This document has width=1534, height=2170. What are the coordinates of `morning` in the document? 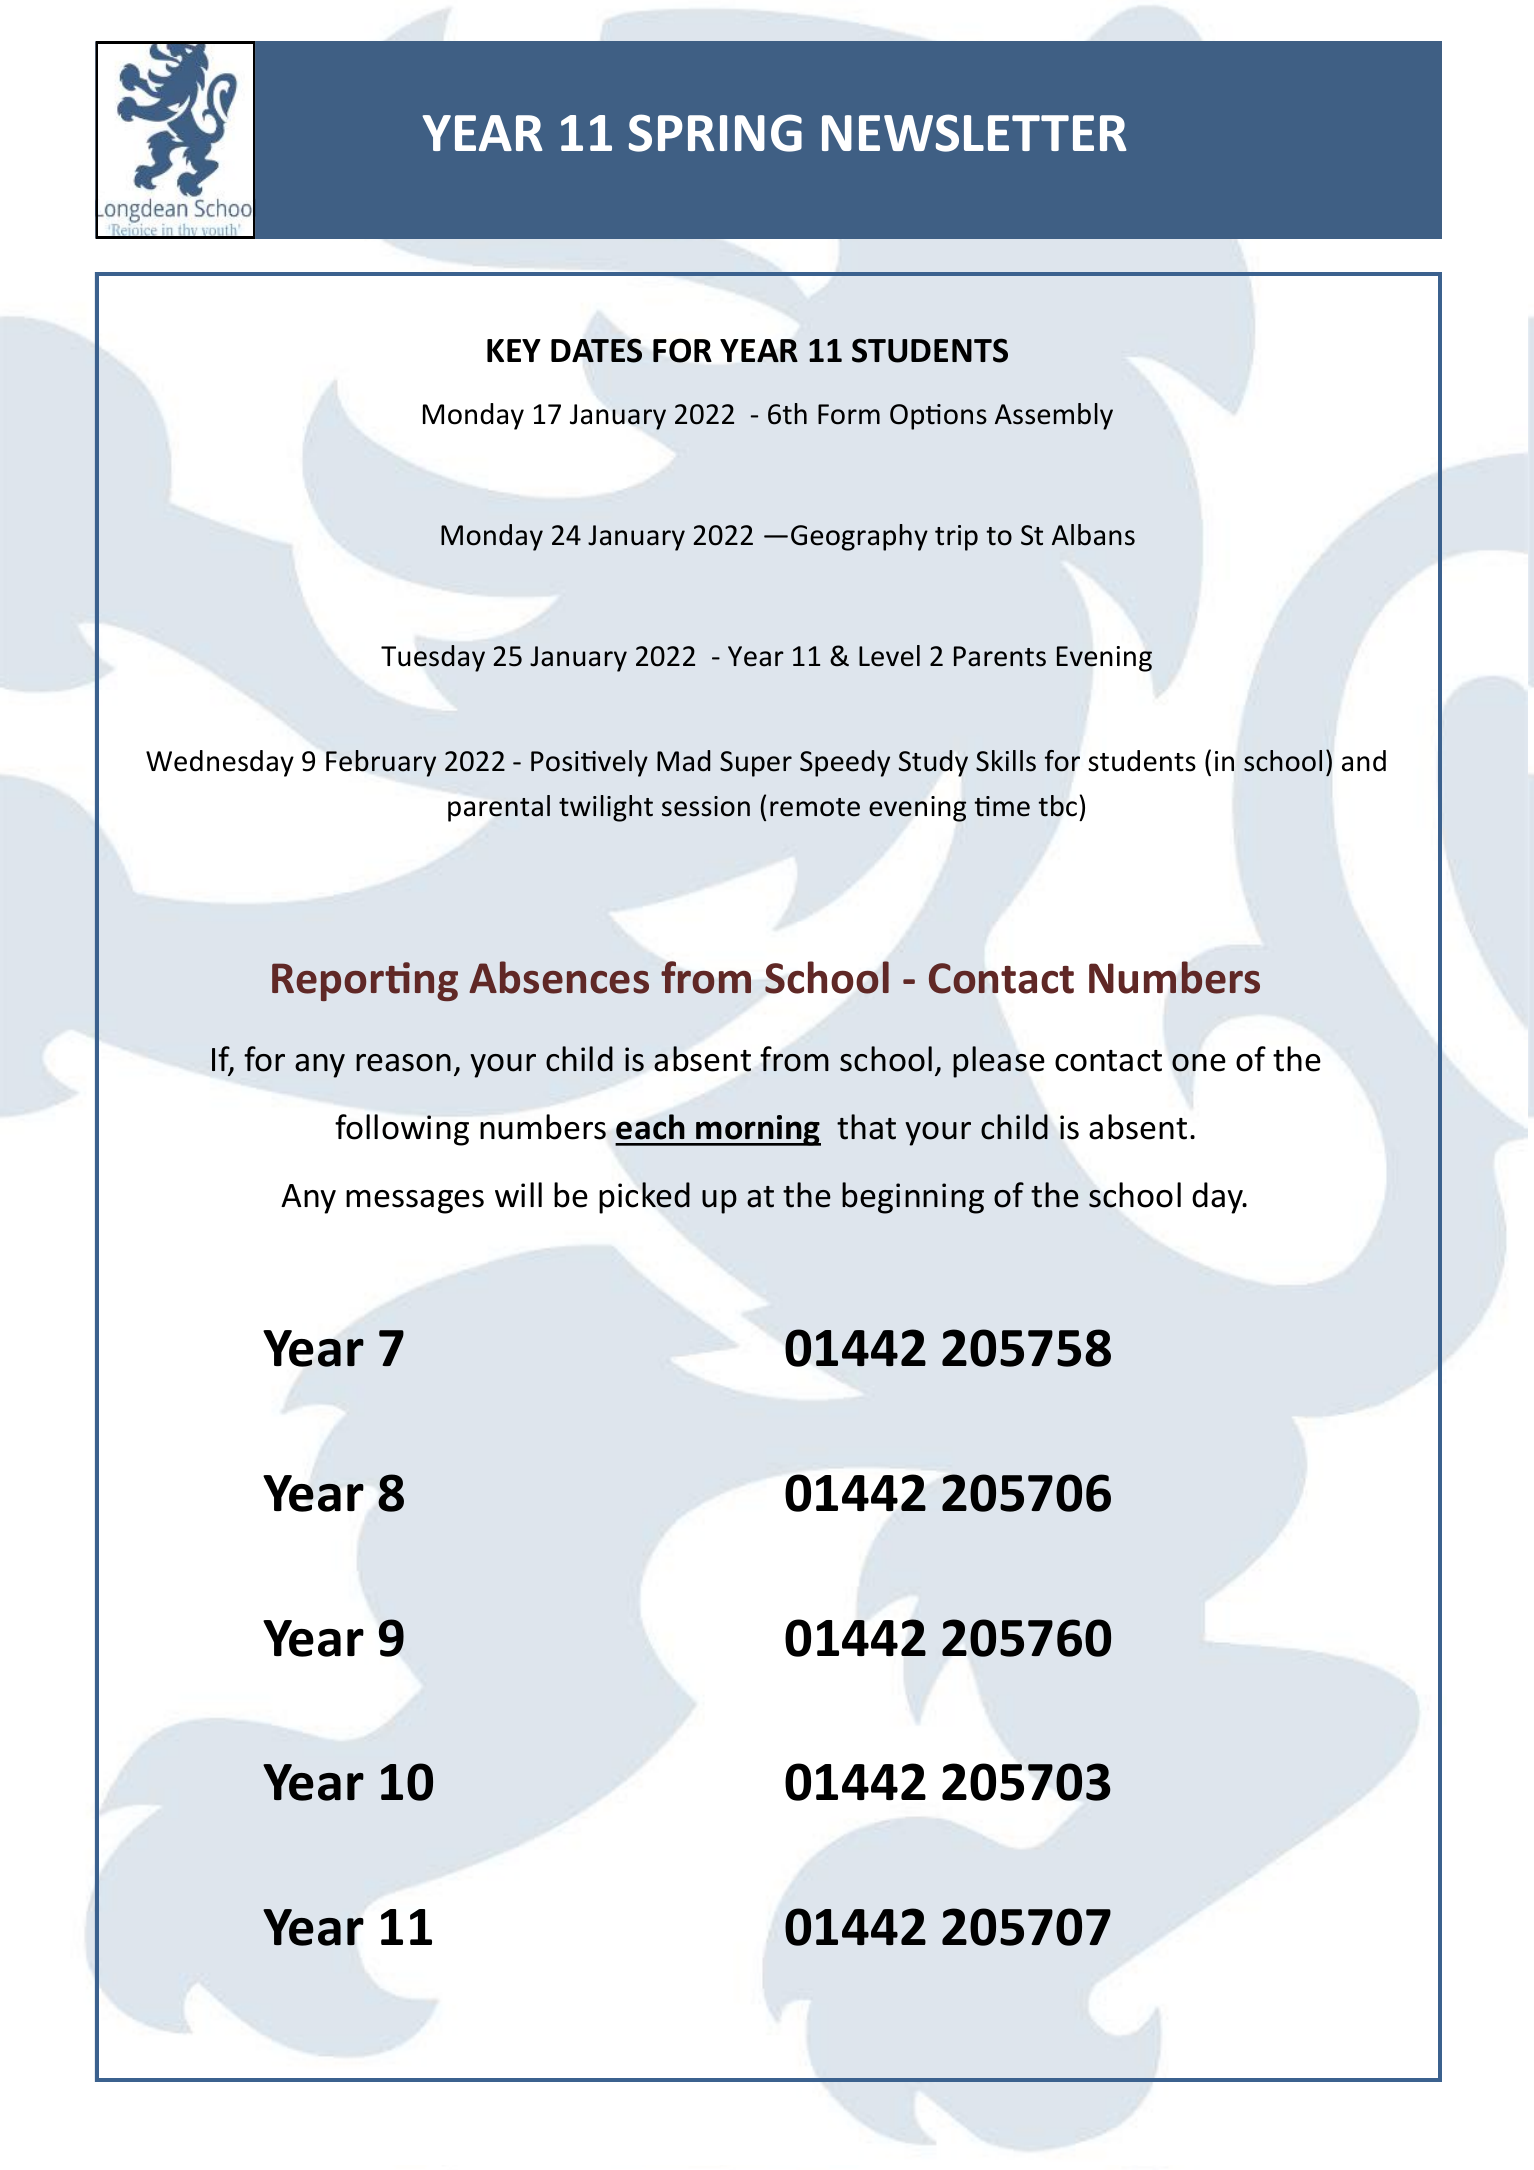 It's located at (758, 1130).
